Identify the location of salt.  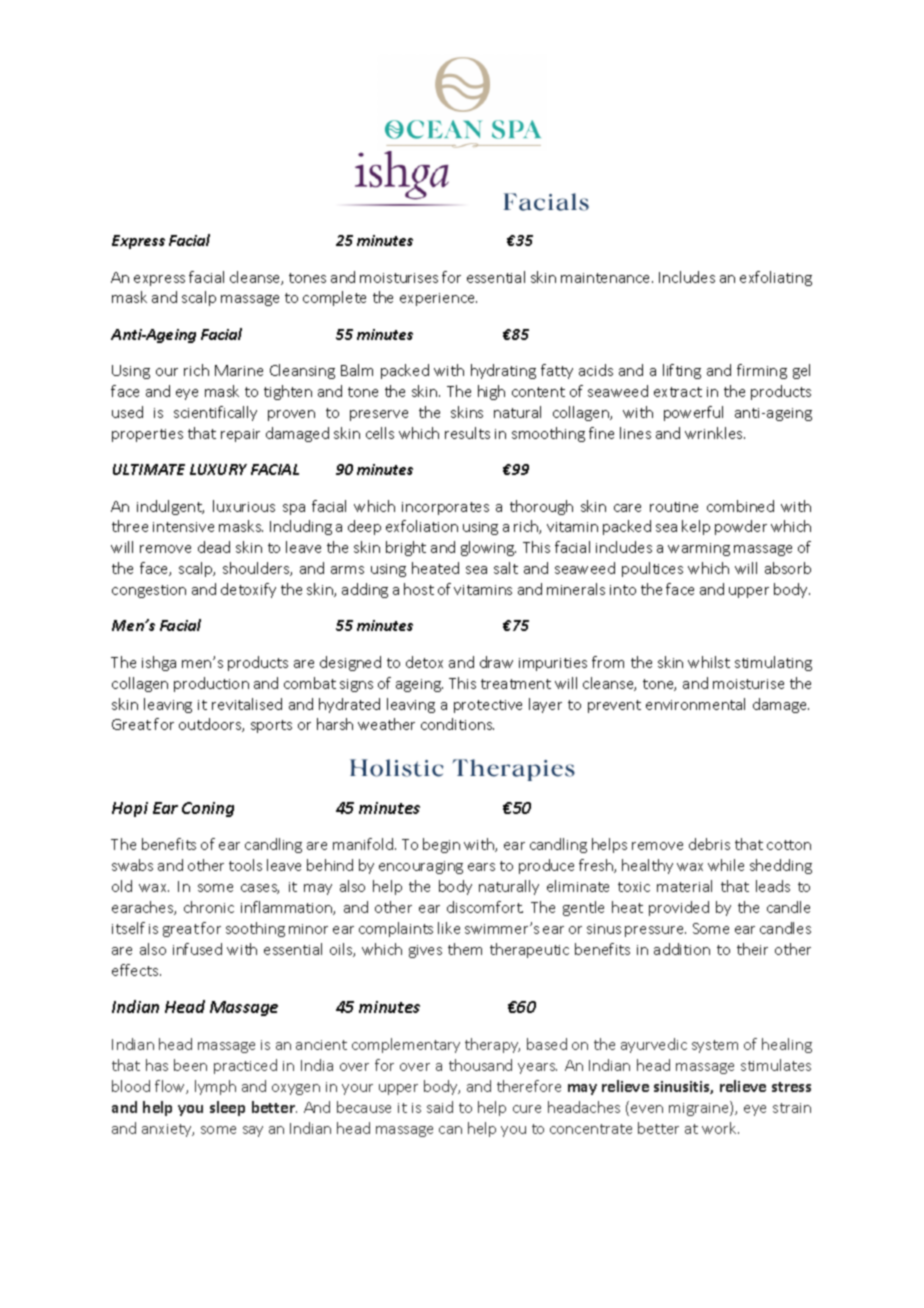
(506, 568).
